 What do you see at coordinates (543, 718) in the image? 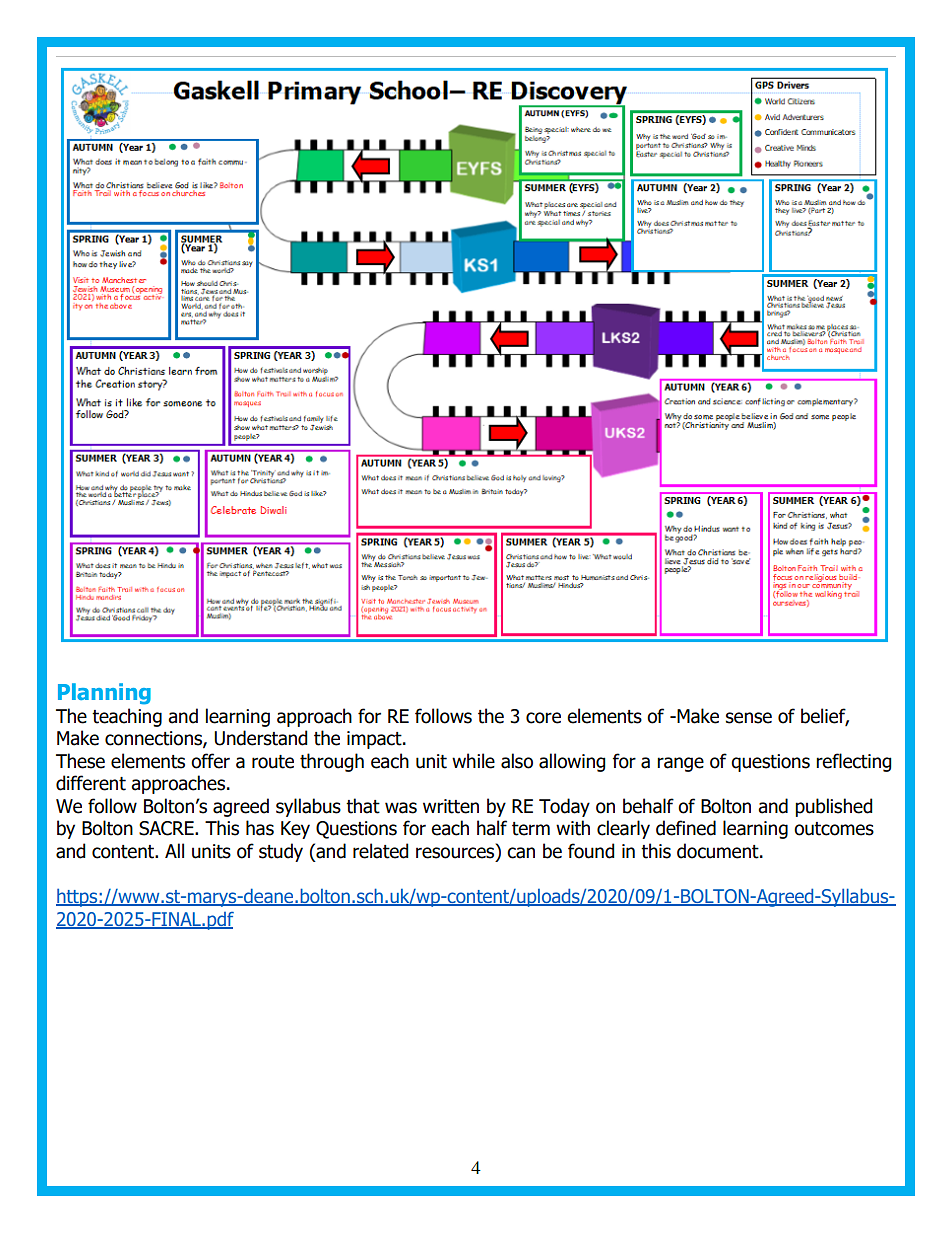
I see `core` at bounding box center [543, 718].
